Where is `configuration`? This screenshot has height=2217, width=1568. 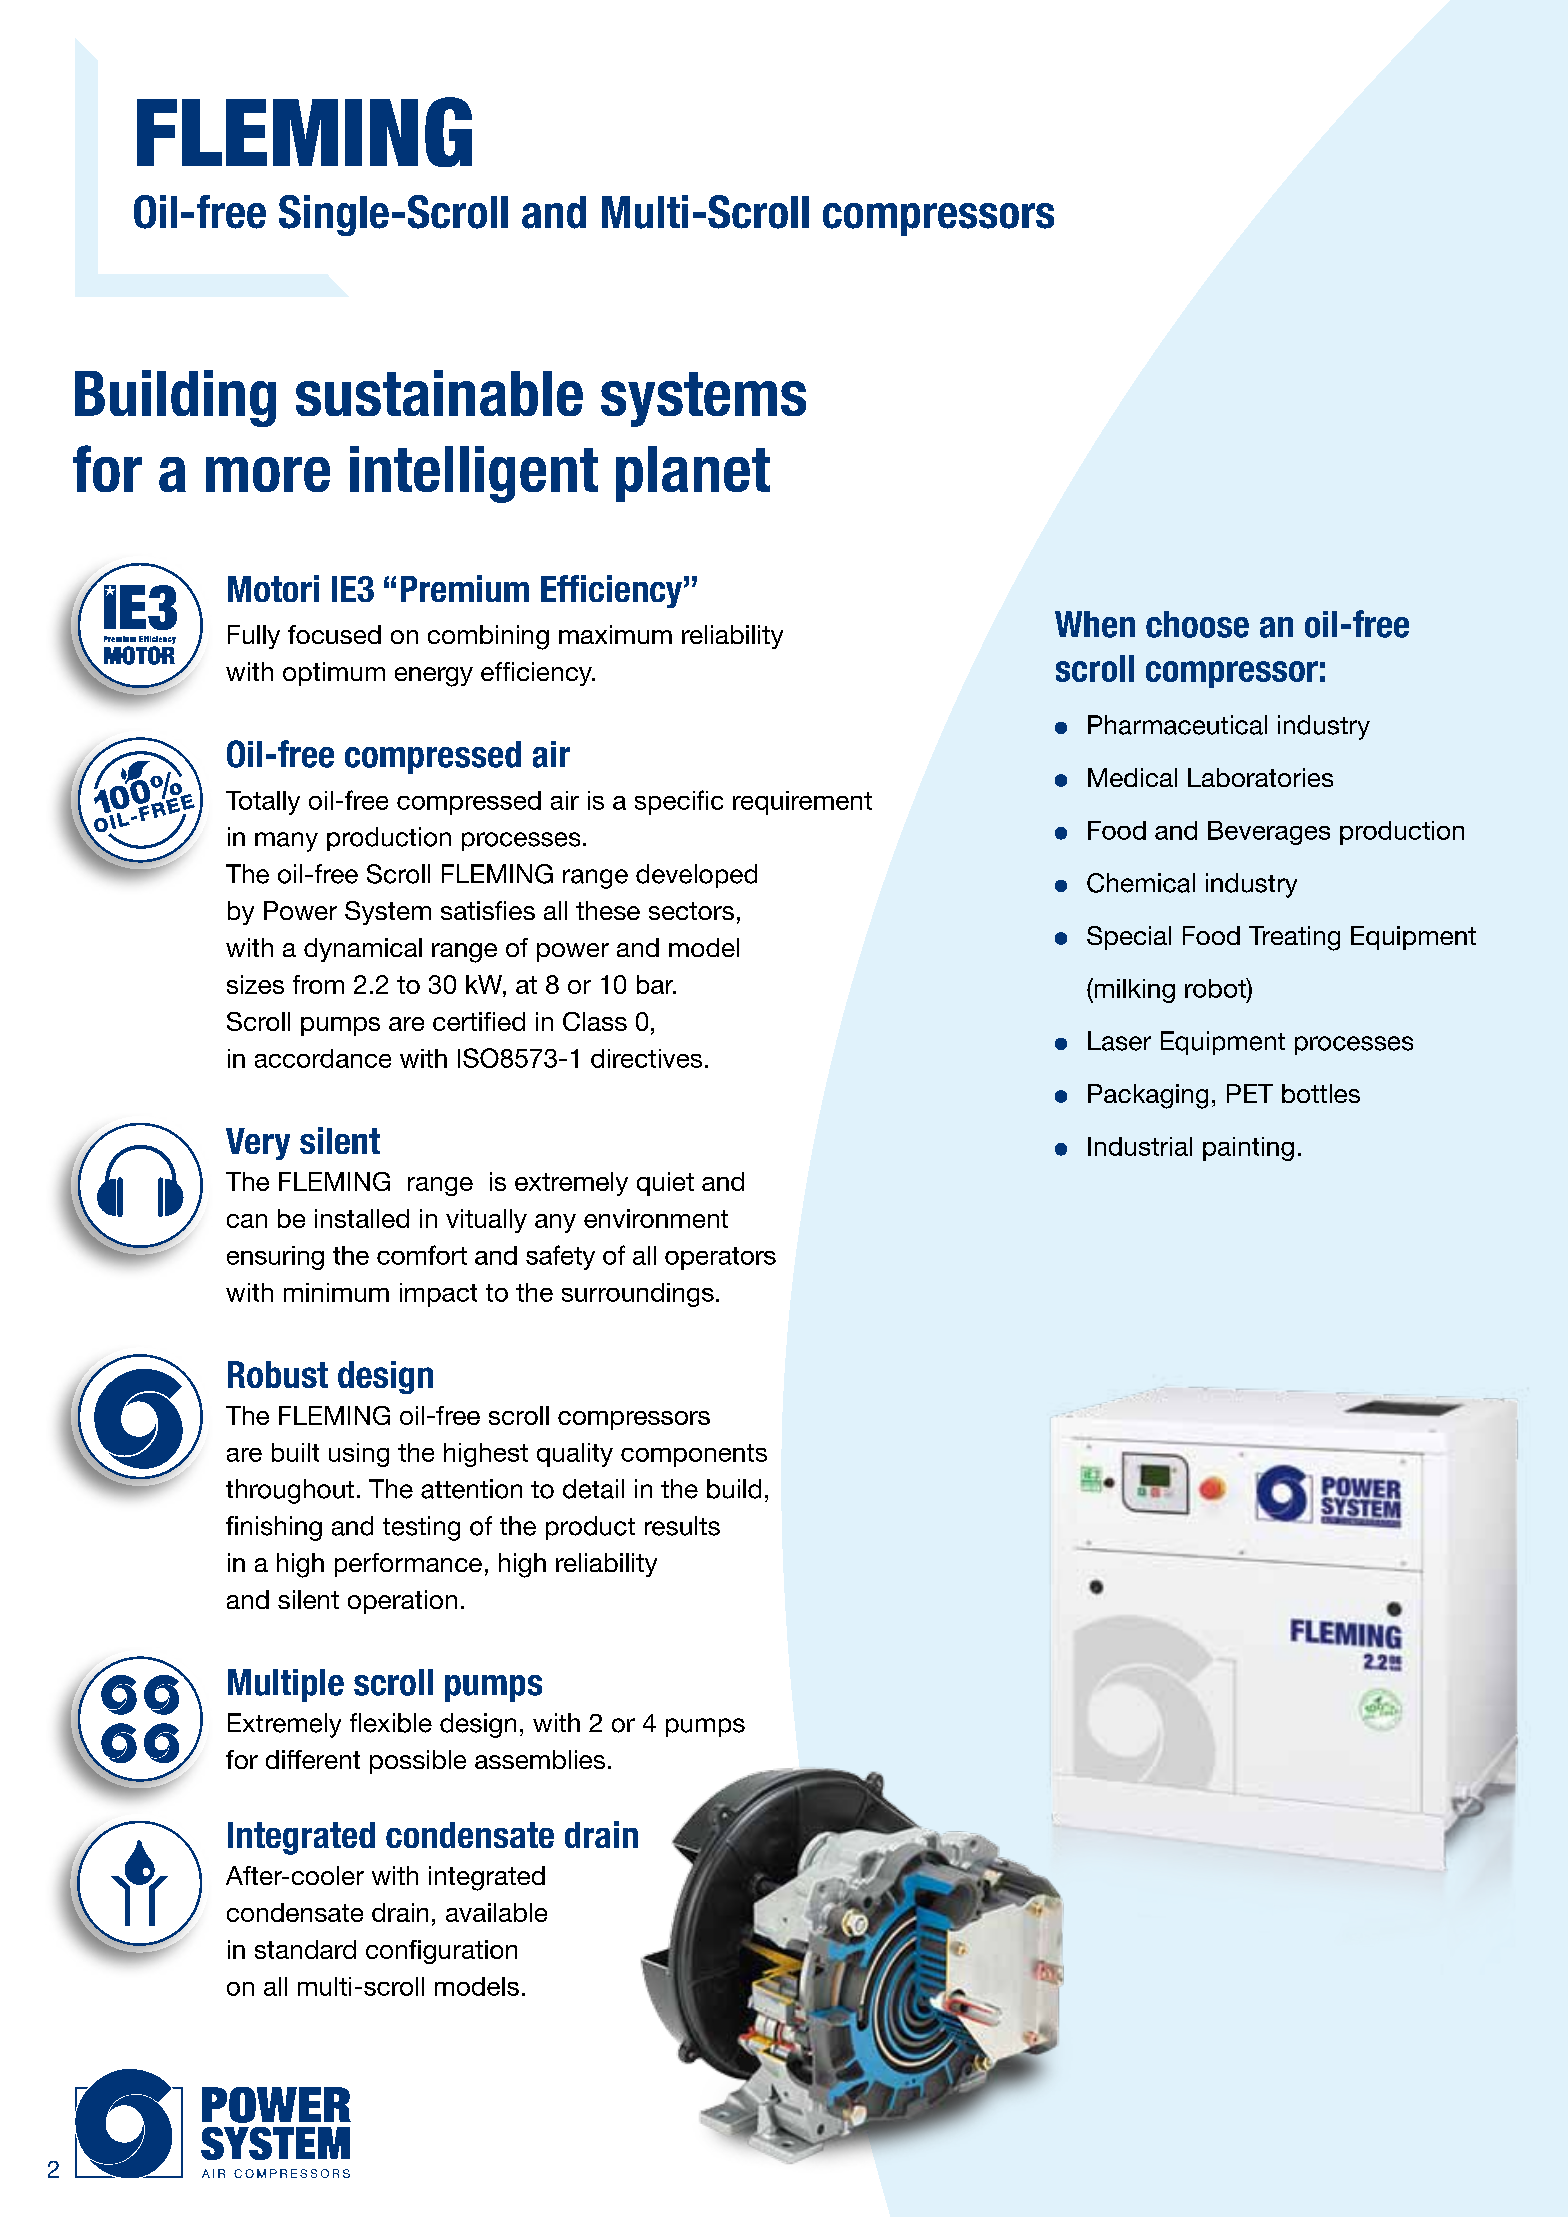
configuration is located at coordinates (441, 1952).
